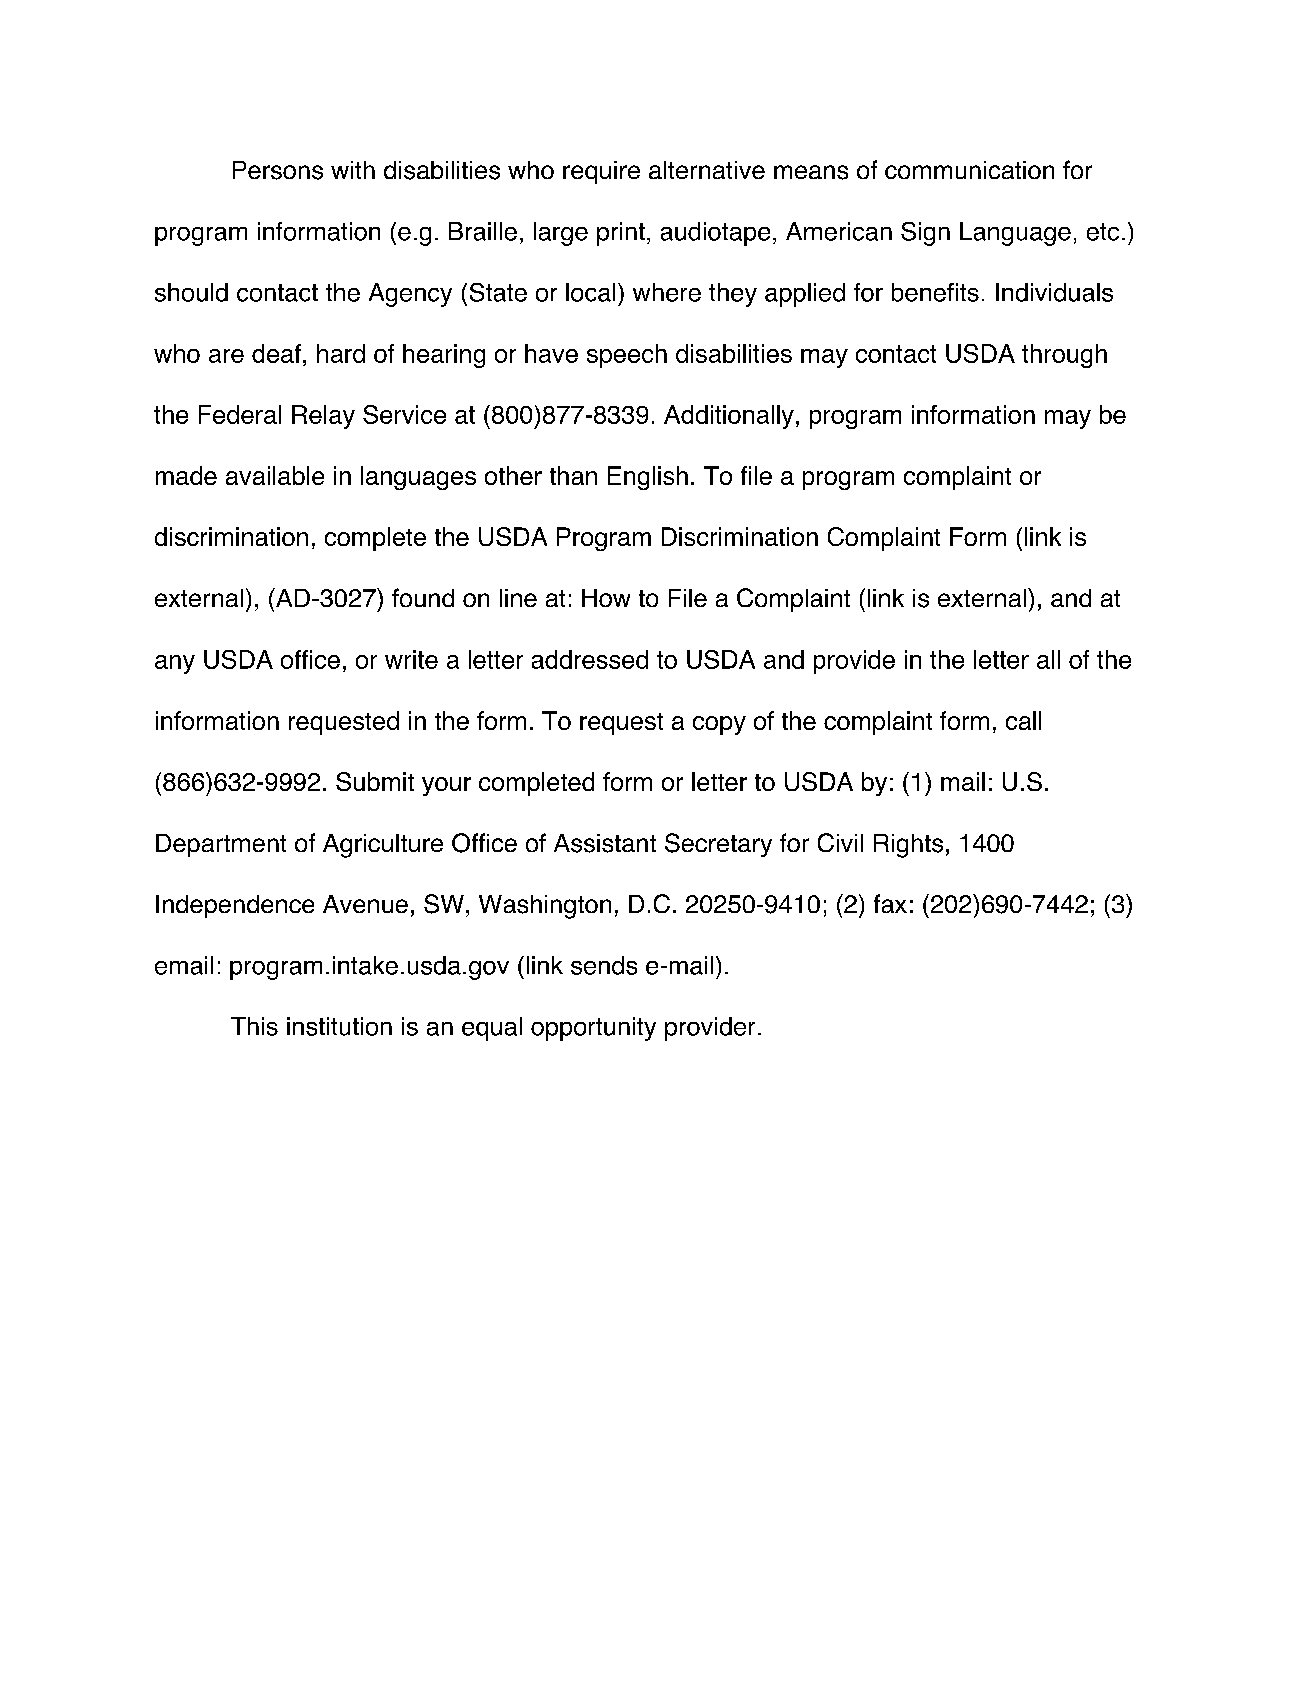 The height and width of the page is (1681, 1299). I want to click on How, so click(606, 598).
